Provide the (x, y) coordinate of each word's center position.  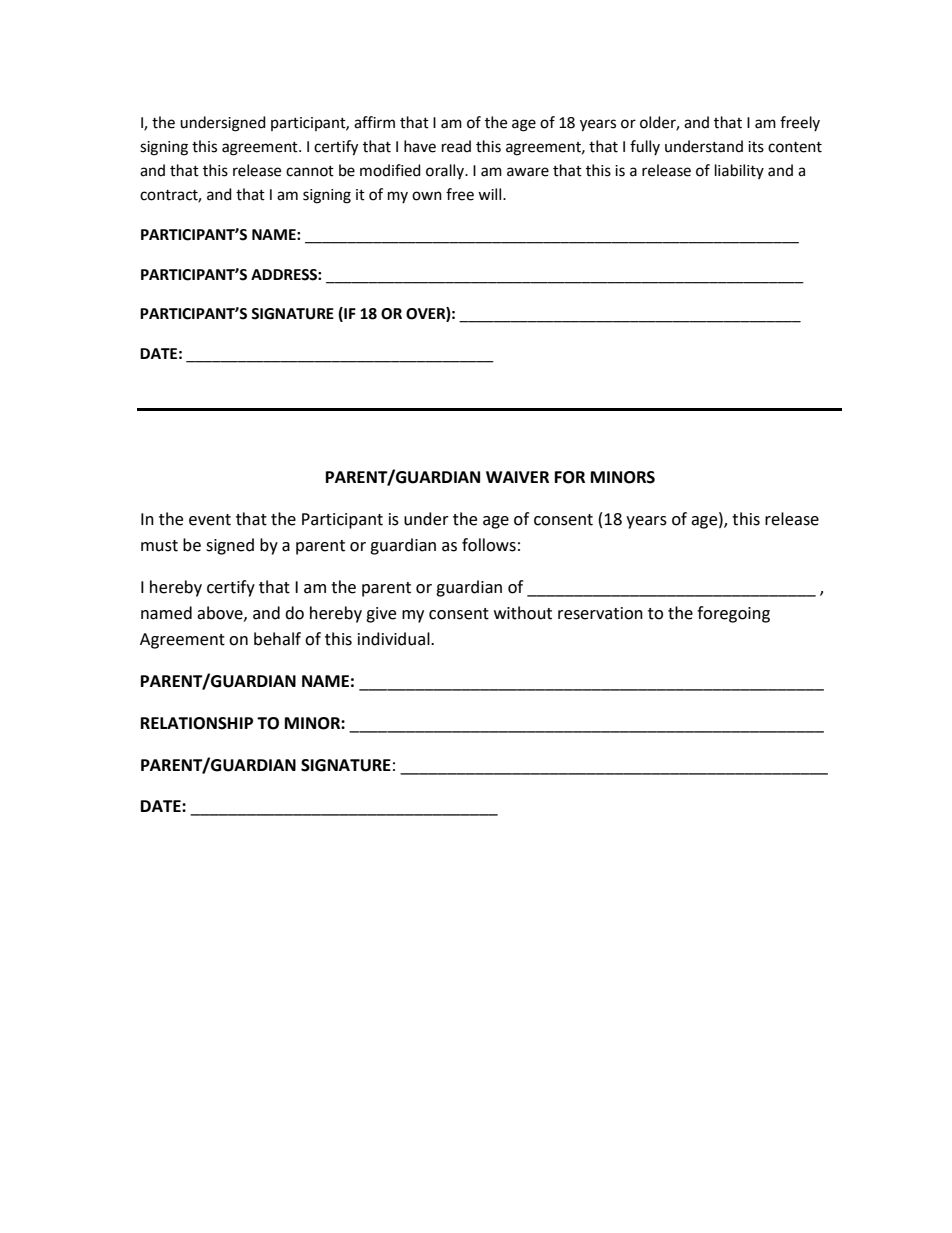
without (523, 613)
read (456, 146)
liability (739, 171)
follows (489, 545)
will (491, 194)
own (427, 196)
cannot (310, 171)
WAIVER (517, 477)
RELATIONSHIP (197, 723)
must (159, 546)
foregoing (733, 614)
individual (395, 639)
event (210, 520)
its (756, 147)
